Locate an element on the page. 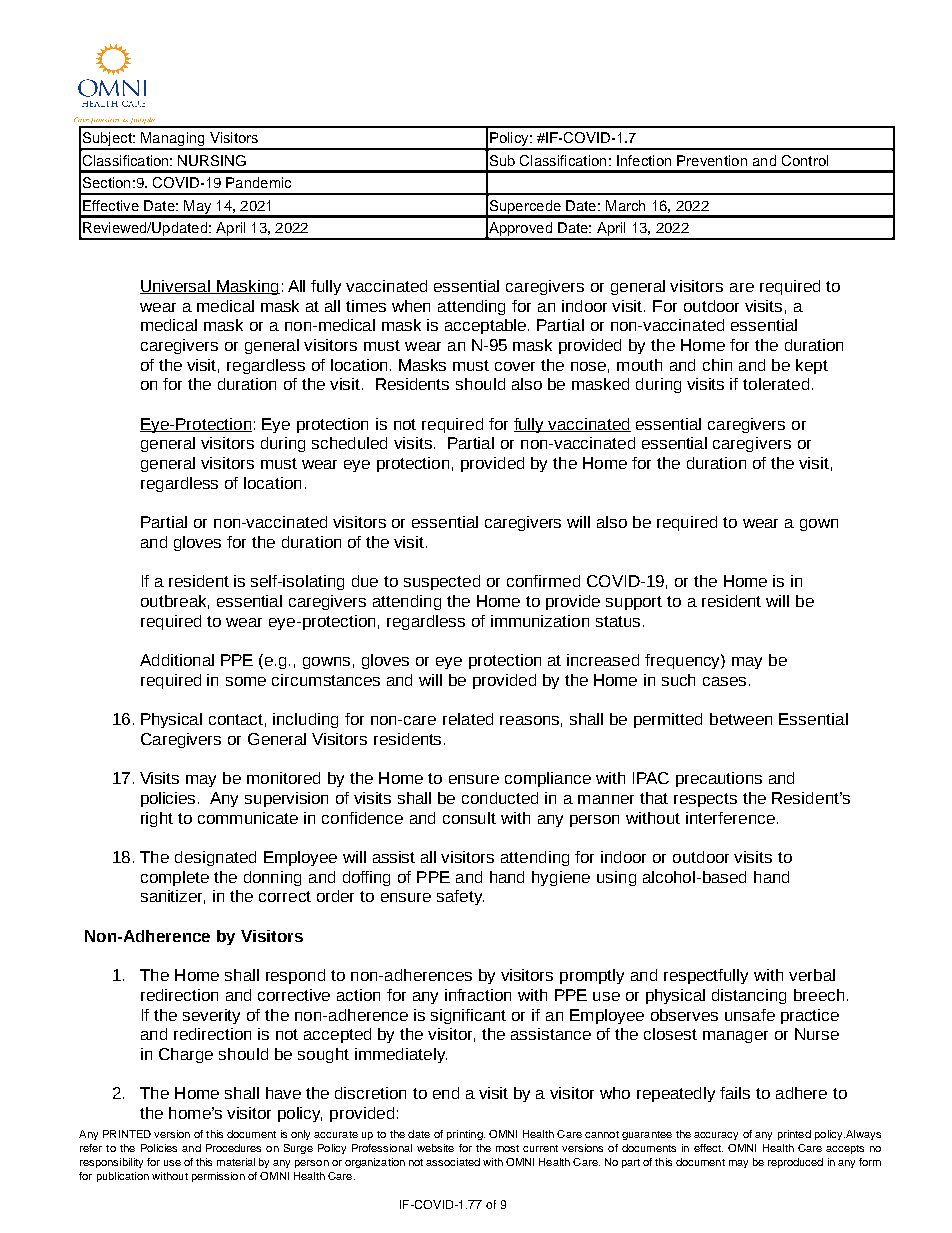 This document has width=952, height=1233. scheduled is located at coordinates (349, 443).
